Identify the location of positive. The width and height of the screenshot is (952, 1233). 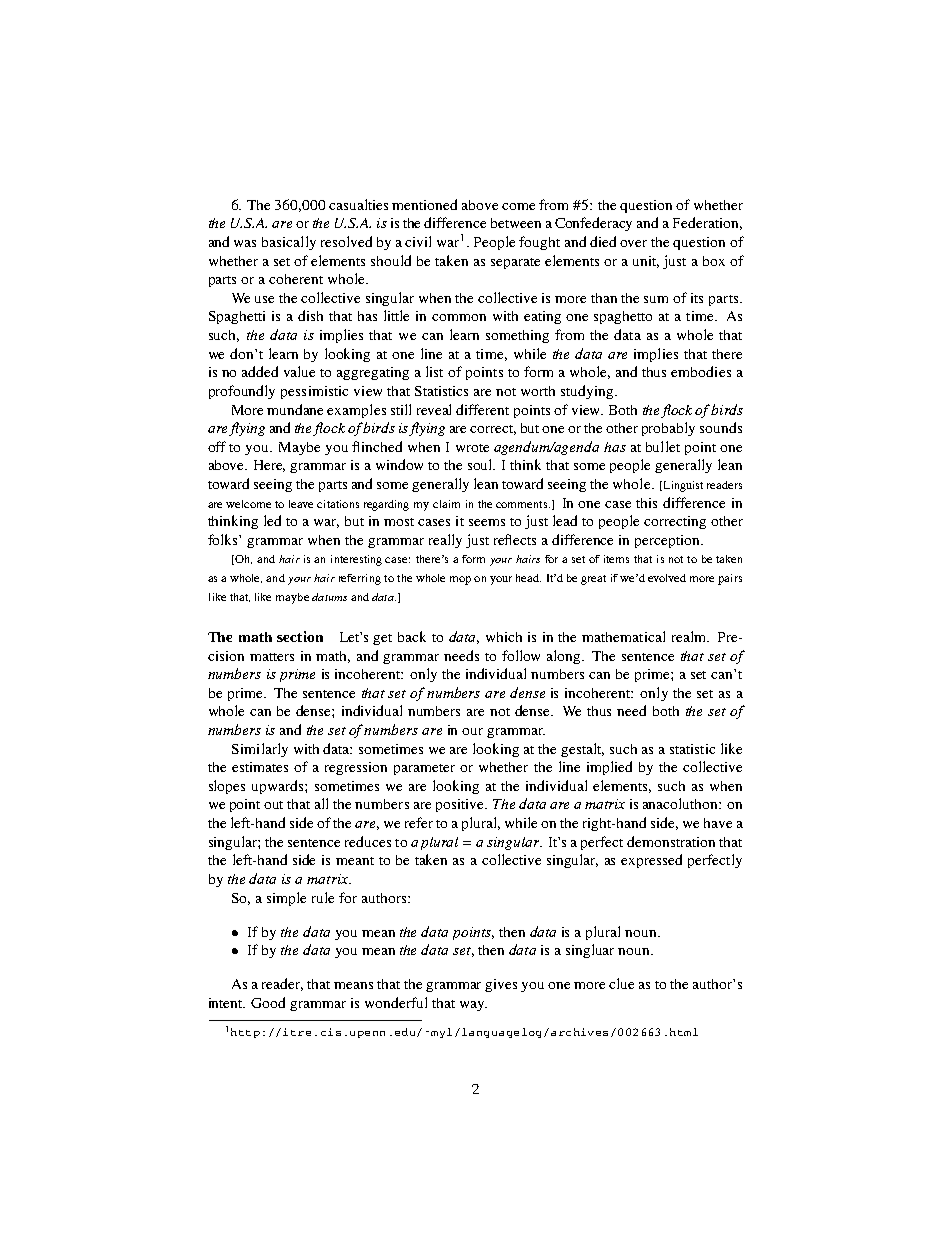
(461, 805).
